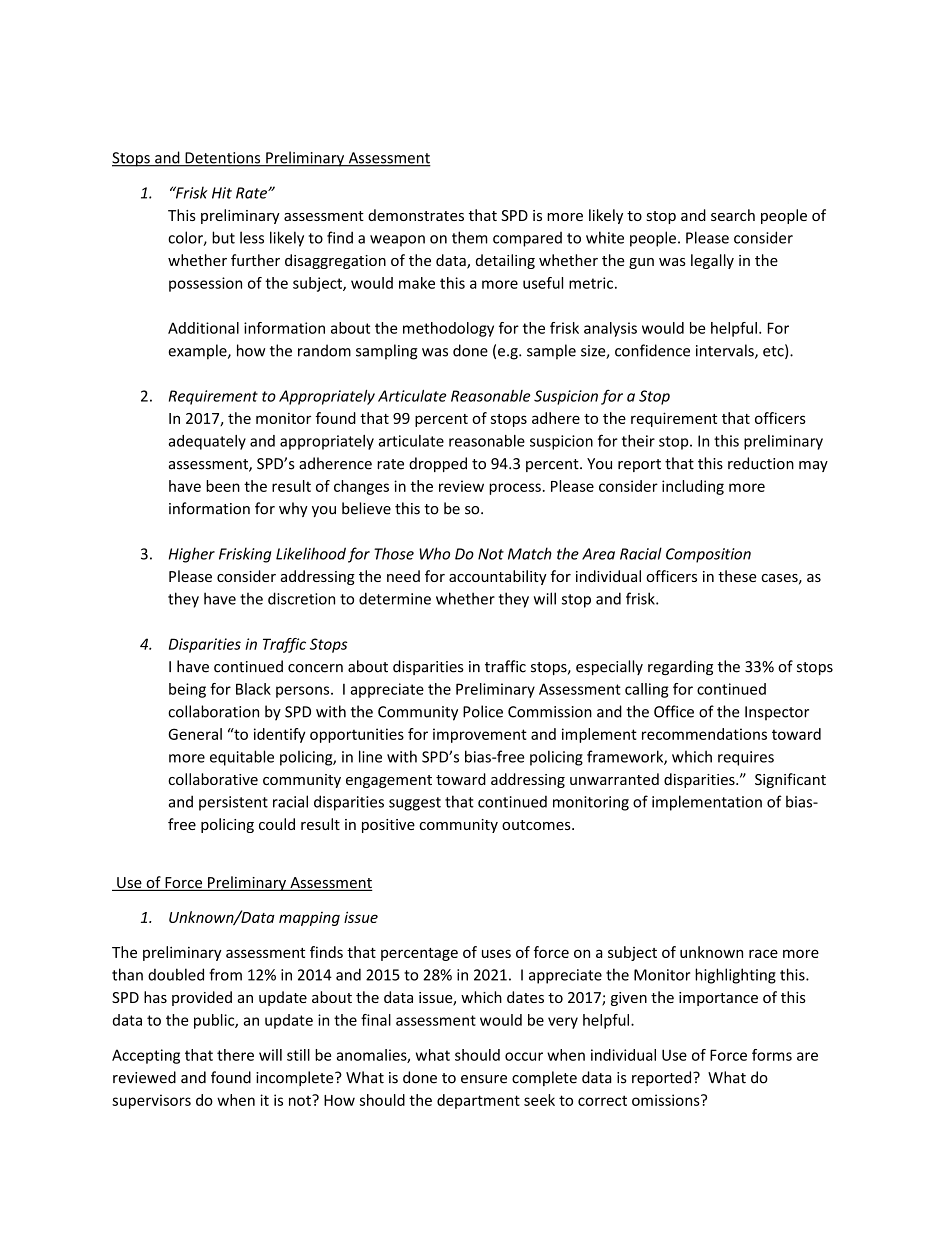 This screenshot has width=952, height=1233. I want to click on being, so click(187, 690).
